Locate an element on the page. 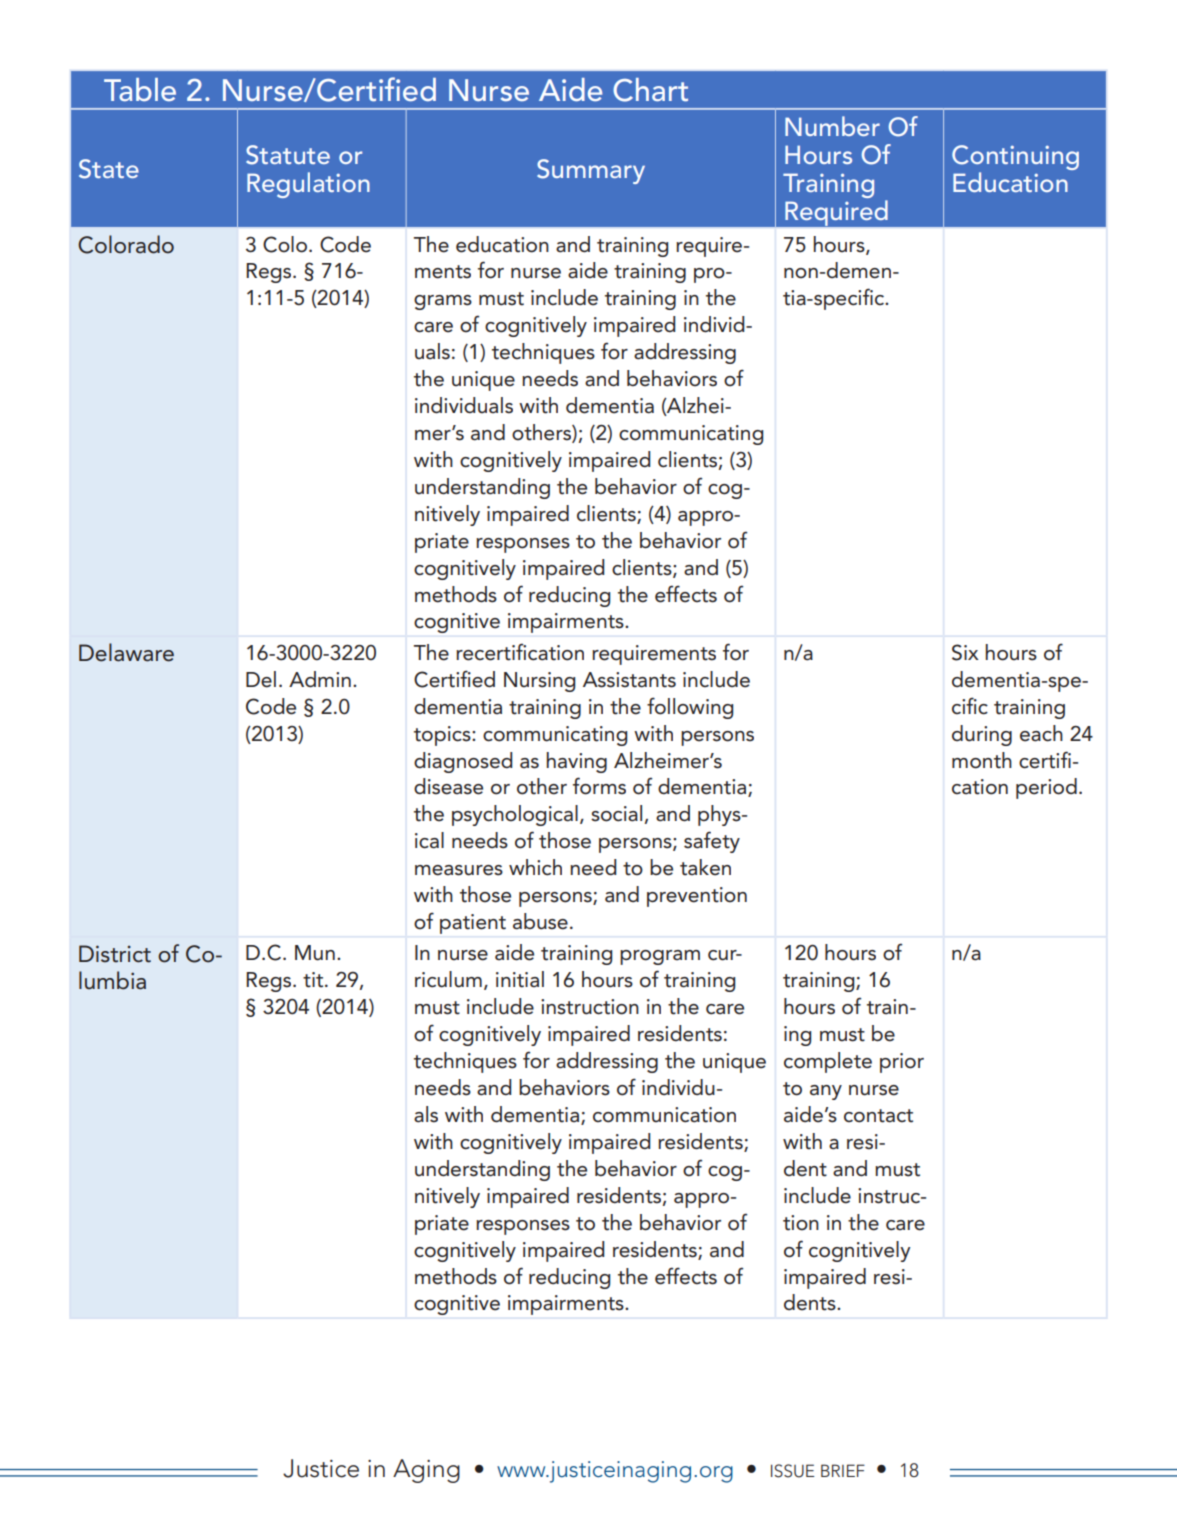 The height and width of the image is (1523, 1177). which is located at coordinates (535, 867).
